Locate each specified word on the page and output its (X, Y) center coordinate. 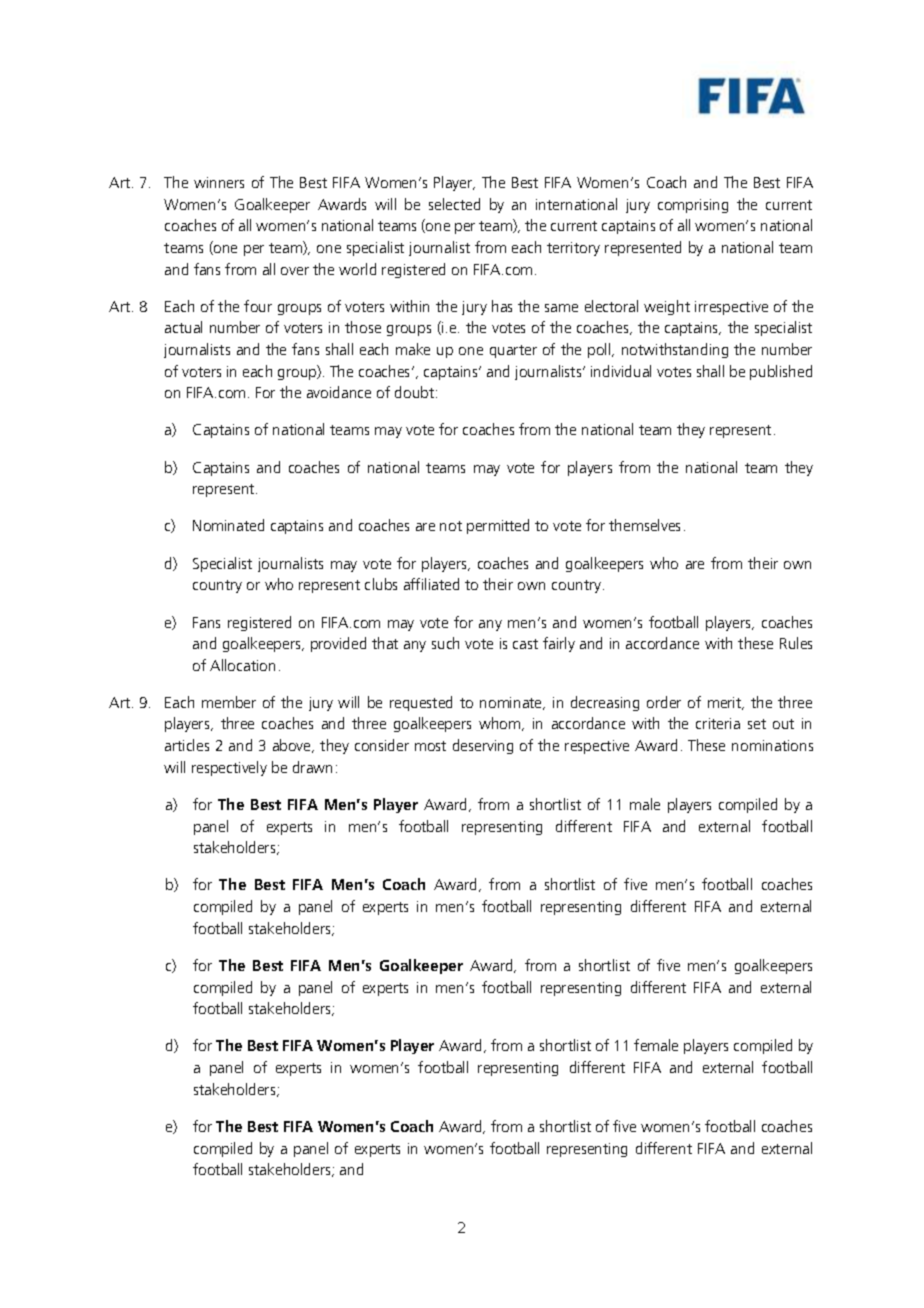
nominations (772, 745)
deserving (483, 746)
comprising (693, 206)
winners (219, 182)
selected (454, 204)
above (293, 746)
